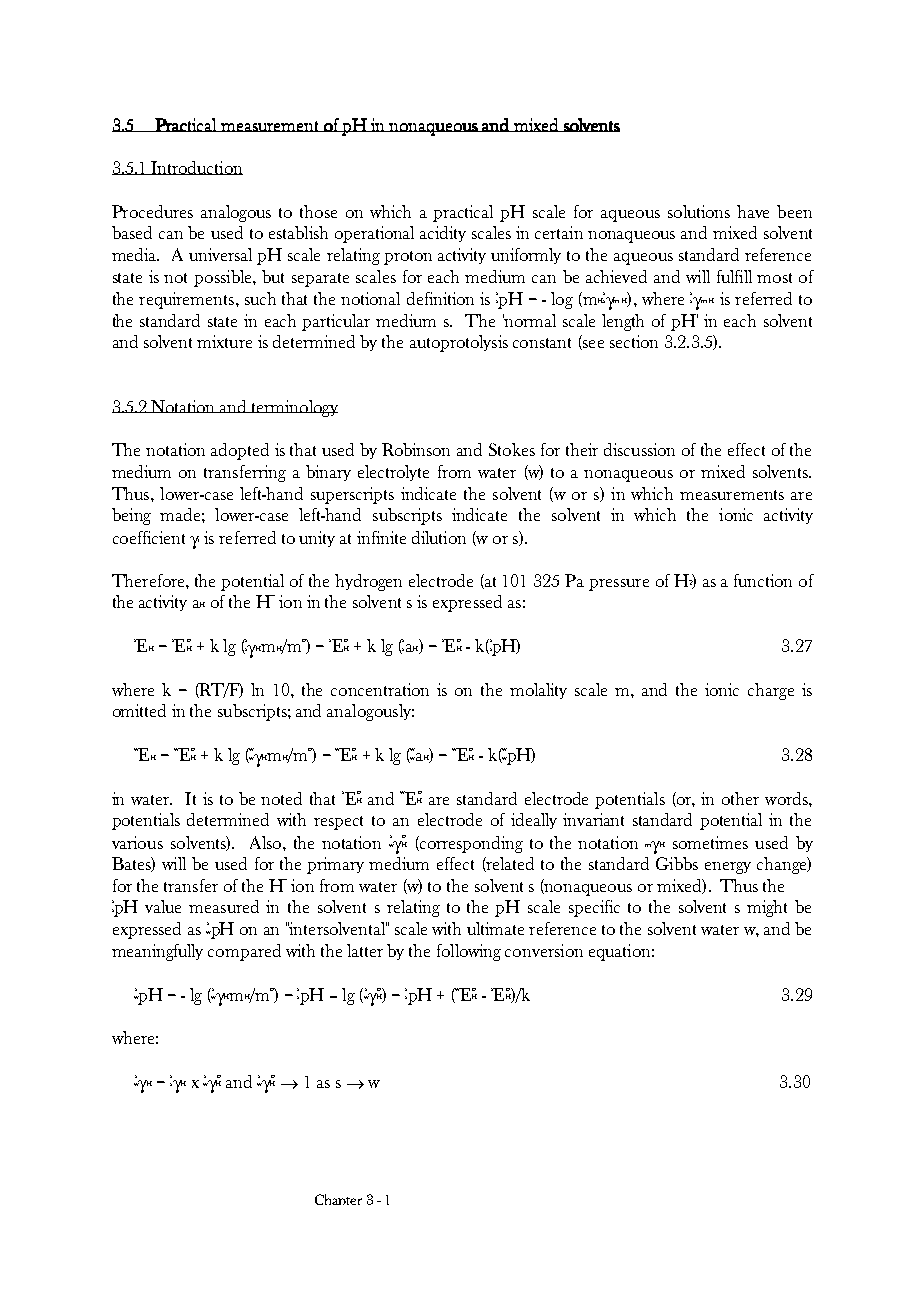 This document has width=924, height=1308. What do you see at coordinates (224, 906) in the document?
I see `measured` at bounding box center [224, 906].
